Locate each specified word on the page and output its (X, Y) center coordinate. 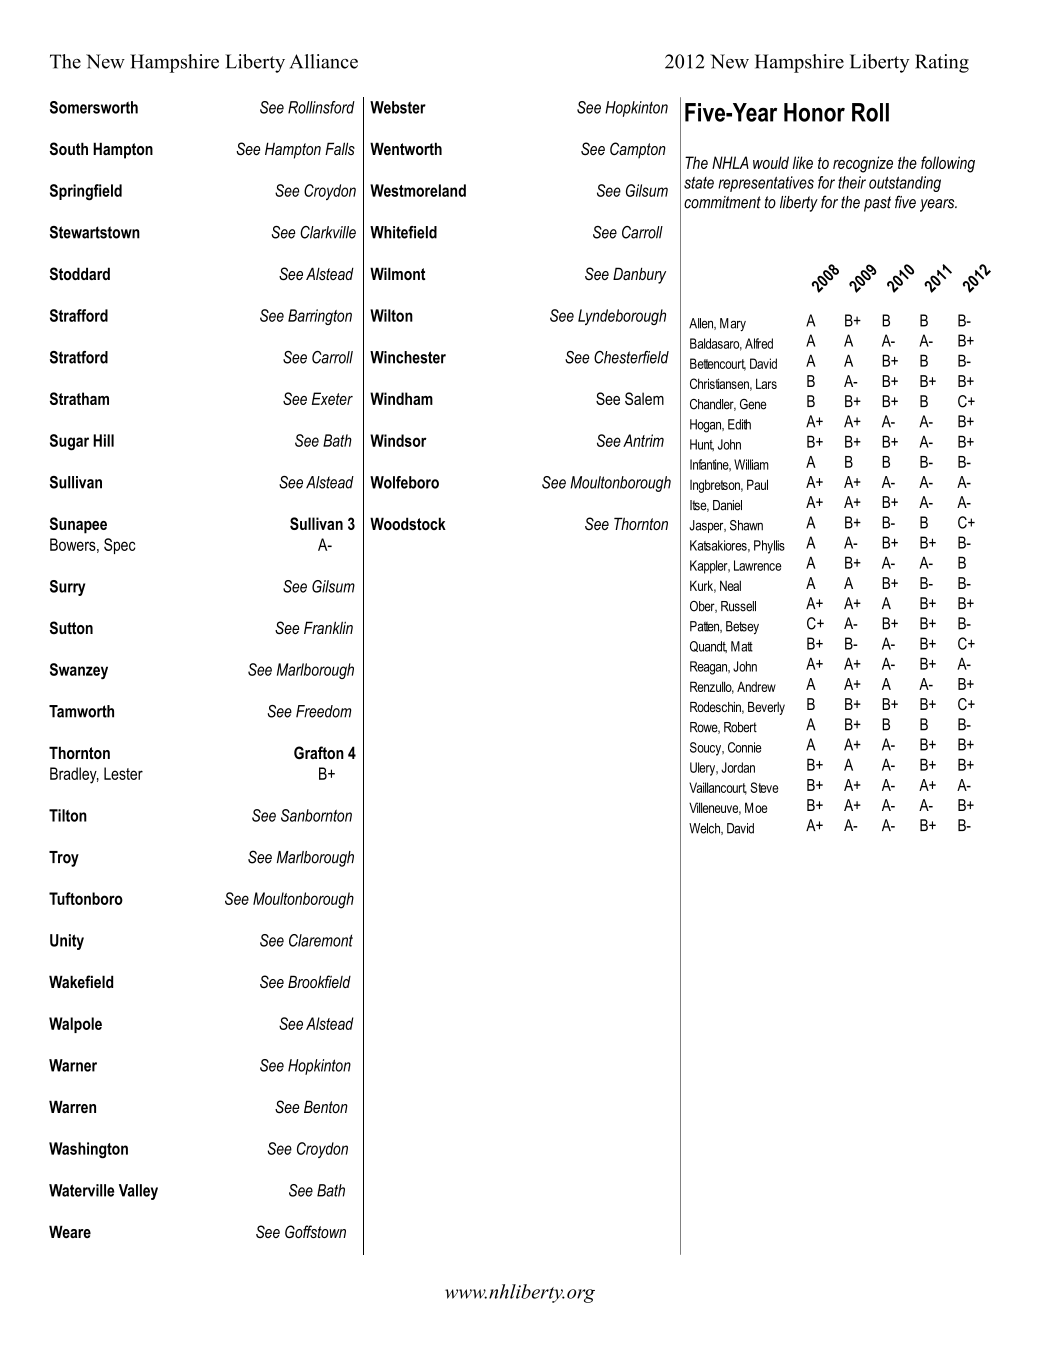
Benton (326, 1106)
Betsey (742, 627)
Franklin (328, 627)
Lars (766, 383)
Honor (814, 112)
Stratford (79, 357)
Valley (138, 1192)
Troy (64, 859)
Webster (398, 107)
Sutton (71, 628)
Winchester (408, 357)
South (69, 149)
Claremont (321, 940)
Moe (756, 807)
